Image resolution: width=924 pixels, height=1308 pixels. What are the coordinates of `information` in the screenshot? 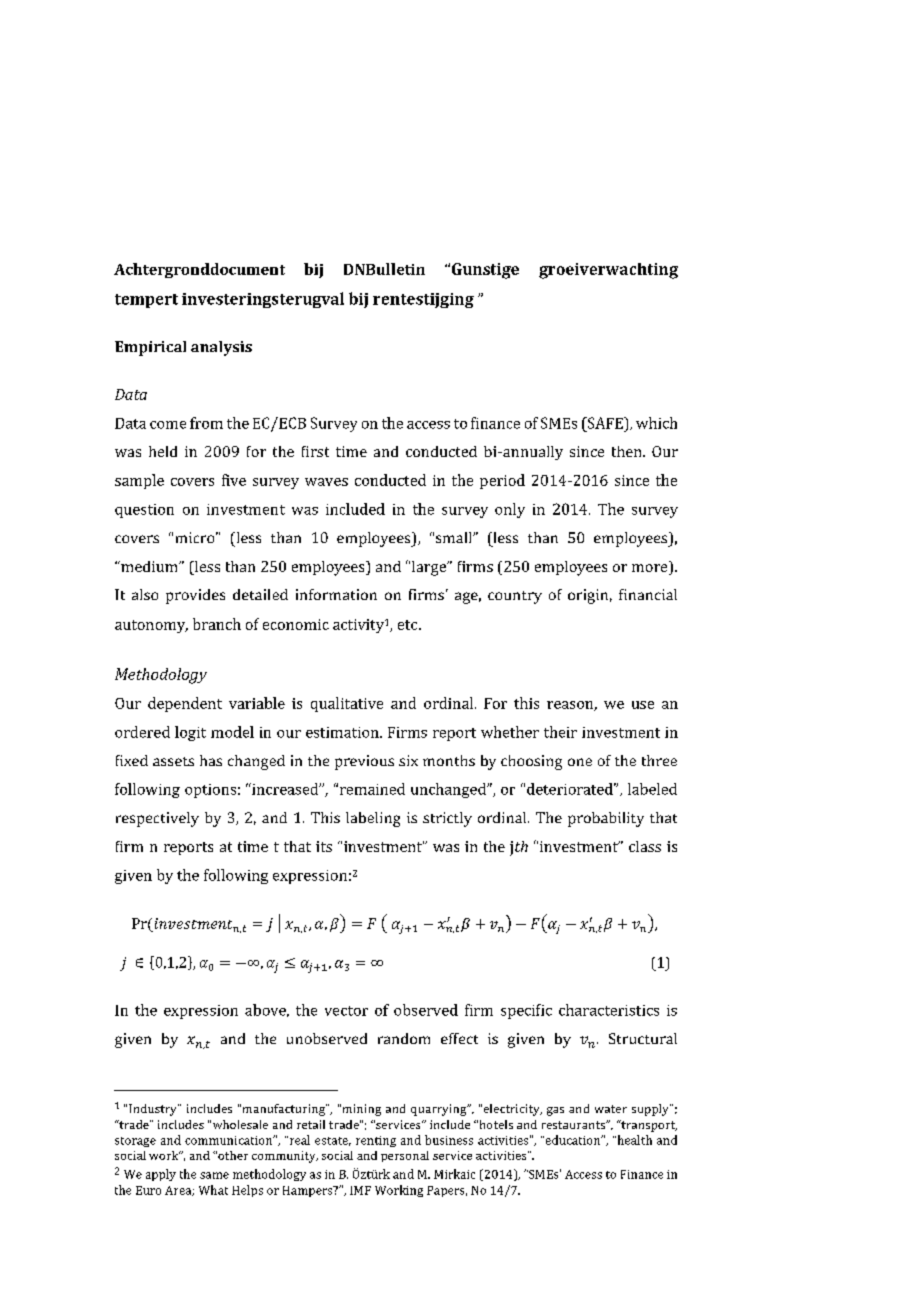 It's located at (336, 594).
